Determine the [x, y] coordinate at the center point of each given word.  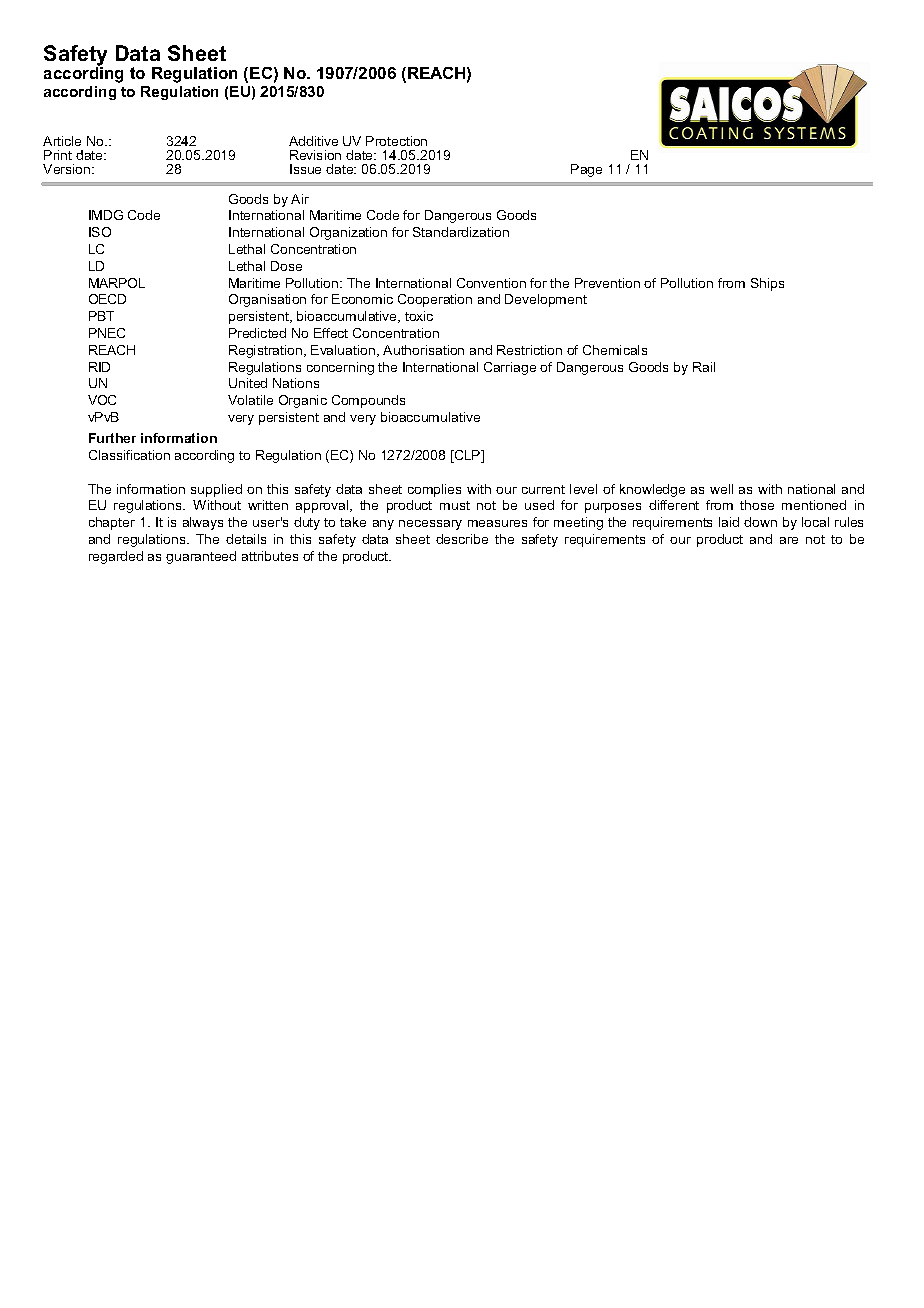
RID [99, 367]
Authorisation [423, 350]
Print [58, 155]
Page [586, 170]
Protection [396, 141]
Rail [704, 367]
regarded [116, 557]
